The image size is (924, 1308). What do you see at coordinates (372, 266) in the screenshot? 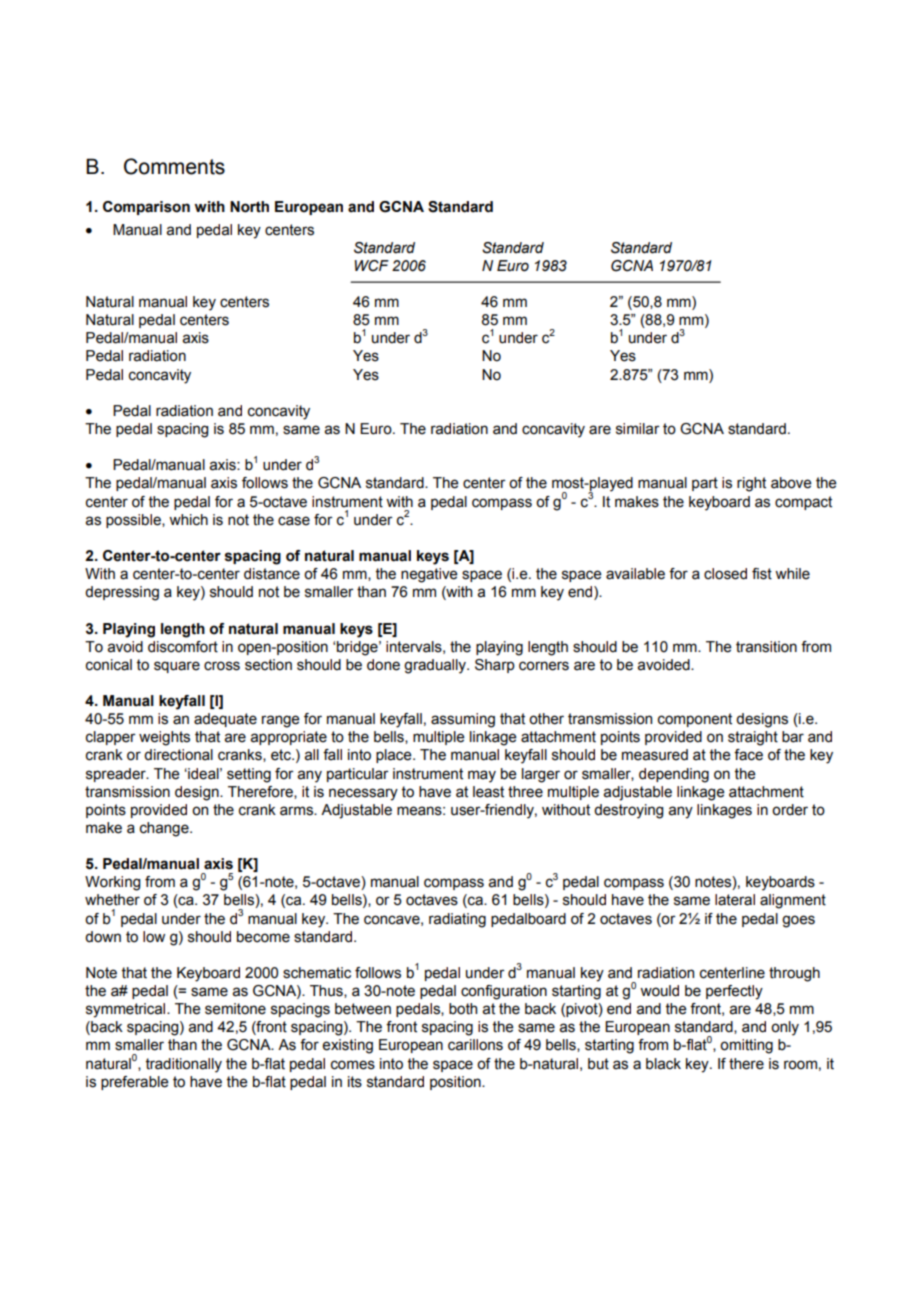
I see `WCF` at bounding box center [372, 266].
